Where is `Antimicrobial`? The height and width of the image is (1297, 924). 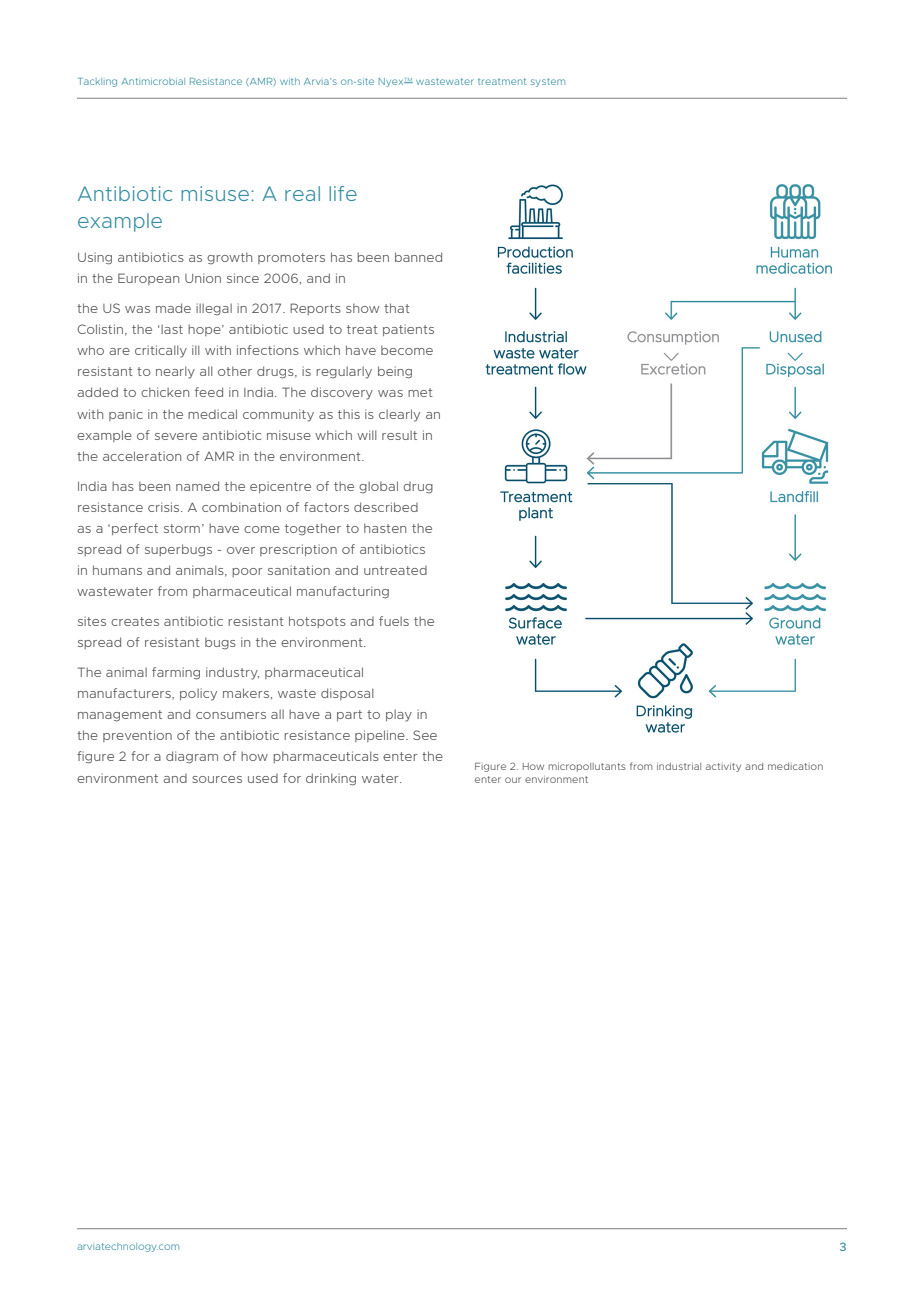
Antimicrobial is located at coordinates (153, 81).
